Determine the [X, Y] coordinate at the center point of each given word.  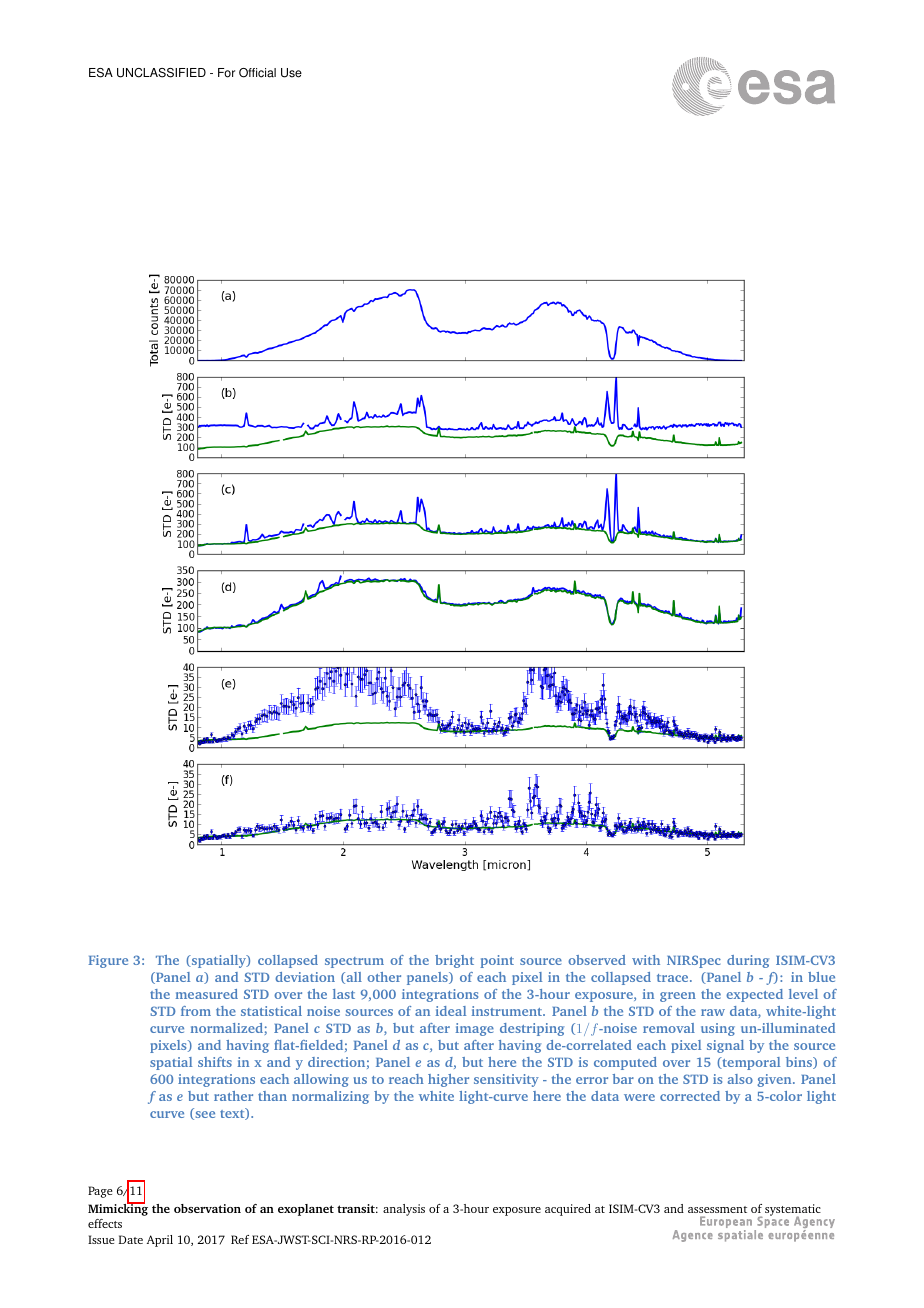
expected [754, 995]
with [646, 960]
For [226, 73]
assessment [717, 1209]
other [384, 977]
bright [454, 961]
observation [207, 1208]
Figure [108, 961]
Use [291, 73]
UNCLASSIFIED [161, 73]
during [748, 961]
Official [257, 73]
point [497, 961]
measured [207, 994]
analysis [404, 1210]
